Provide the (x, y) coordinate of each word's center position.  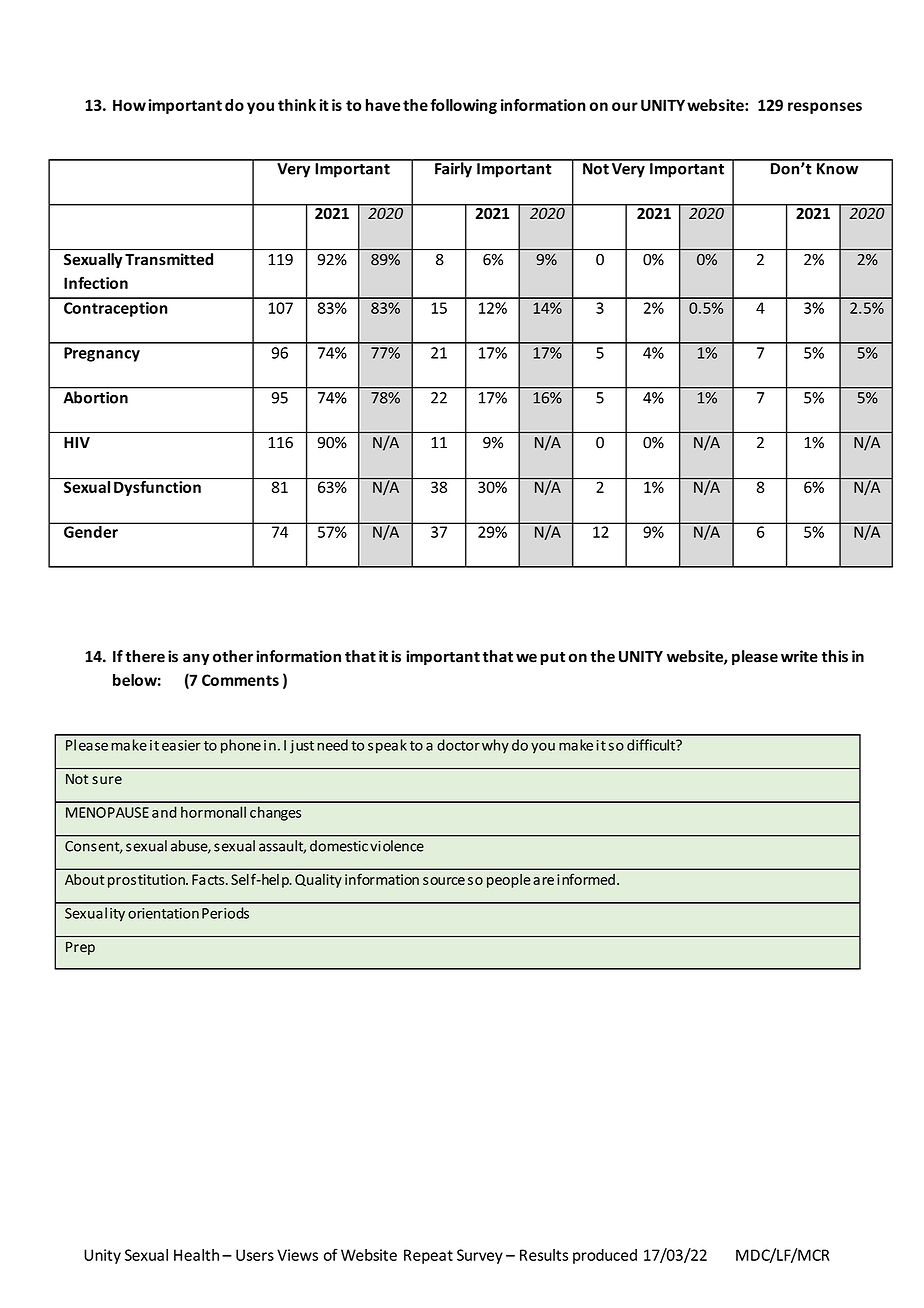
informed (586, 879)
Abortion (96, 397)
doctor (458, 745)
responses (825, 108)
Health (196, 1255)
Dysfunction (157, 487)
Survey (480, 1256)
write (799, 656)
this (835, 656)
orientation (163, 913)
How (129, 105)
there (145, 656)
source (444, 881)
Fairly (453, 169)
